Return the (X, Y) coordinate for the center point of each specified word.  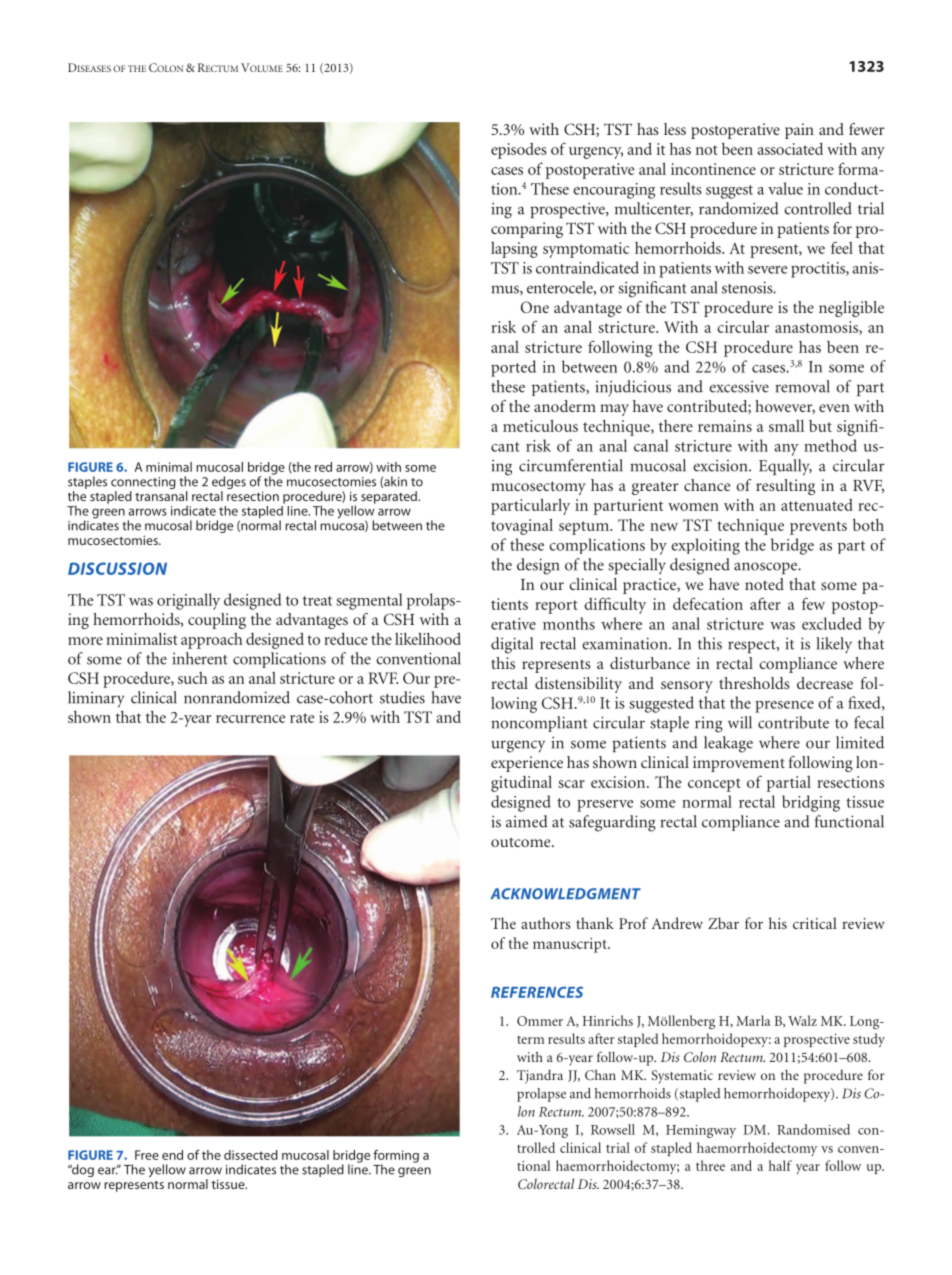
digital (512, 645)
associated (790, 148)
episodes (519, 151)
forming (396, 1157)
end (172, 1155)
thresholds (754, 683)
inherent (200, 658)
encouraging (614, 191)
